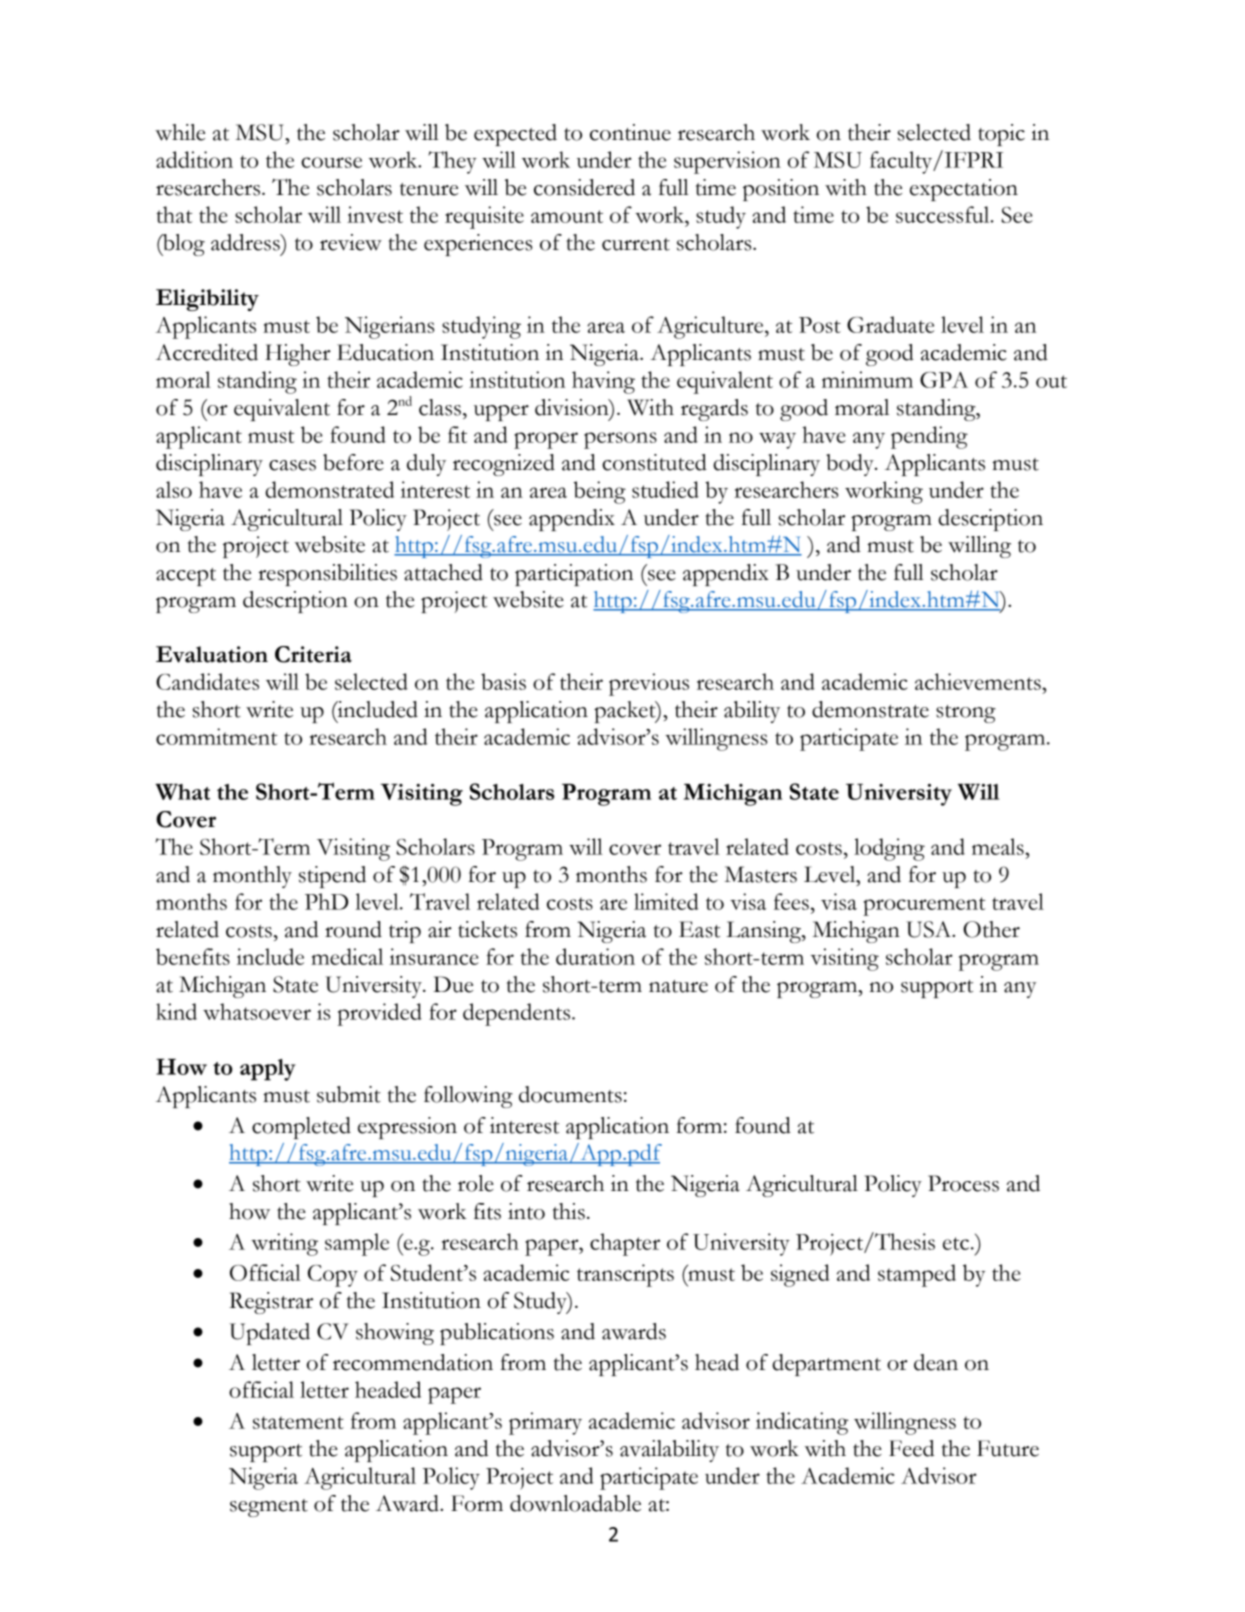 This page has height=1612, width=1245. What do you see at coordinates (964, 190) in the page?
I see `expectation` at bounding box center [964, 190].
